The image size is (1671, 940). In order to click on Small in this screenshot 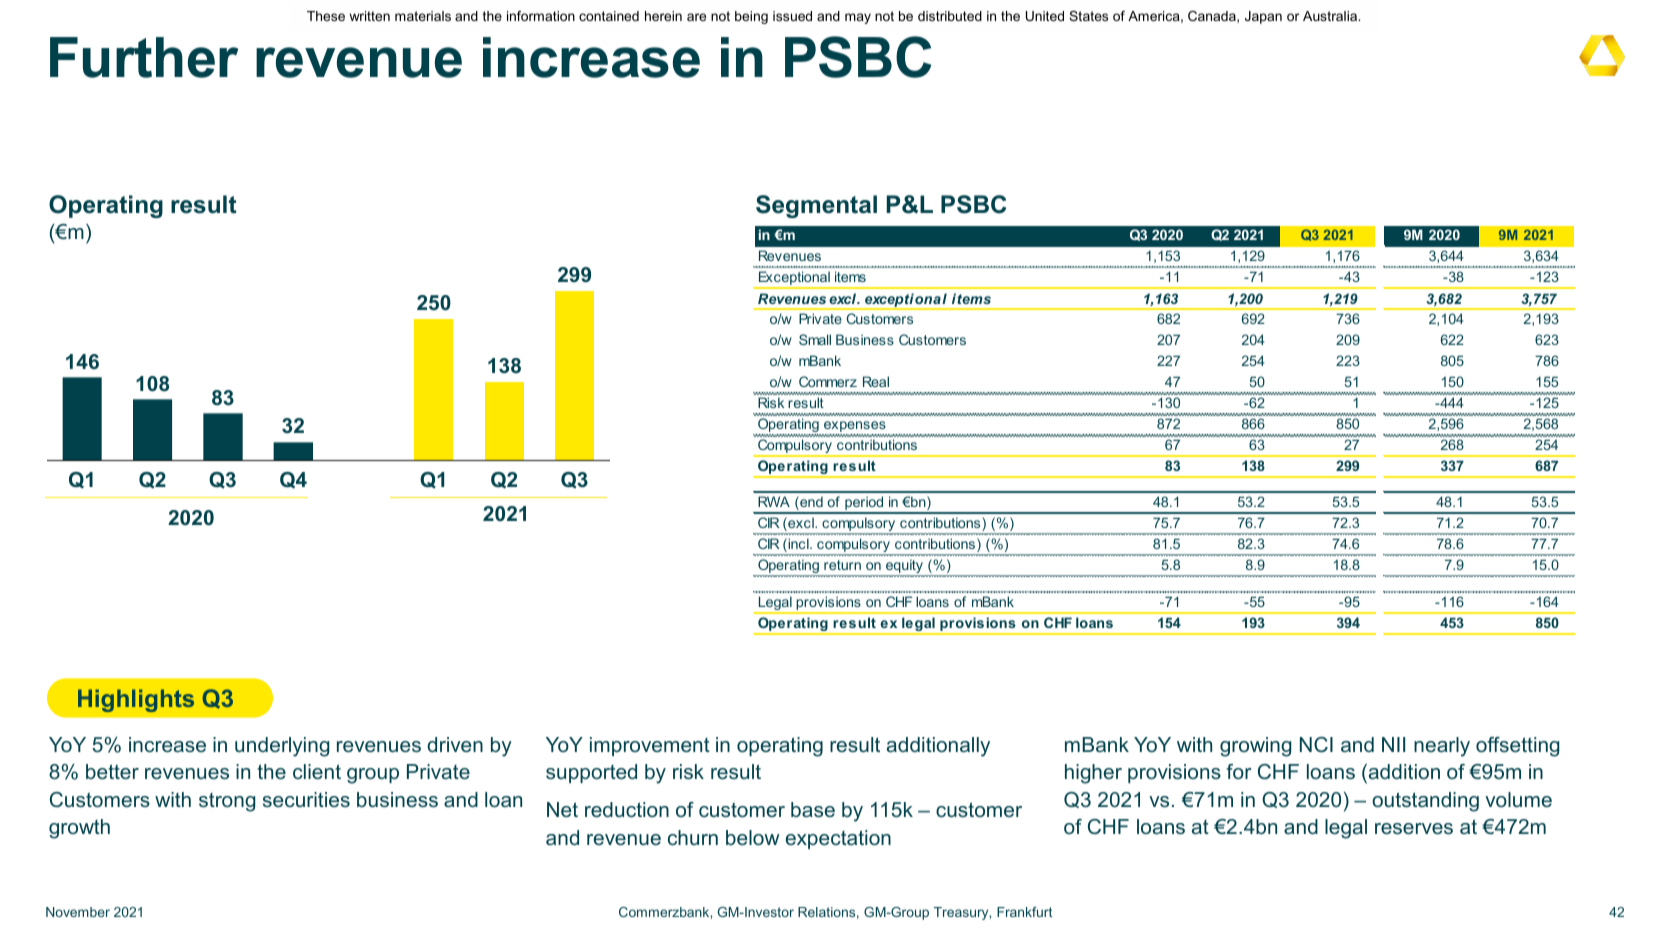, I will do `click(815, 339)`.
